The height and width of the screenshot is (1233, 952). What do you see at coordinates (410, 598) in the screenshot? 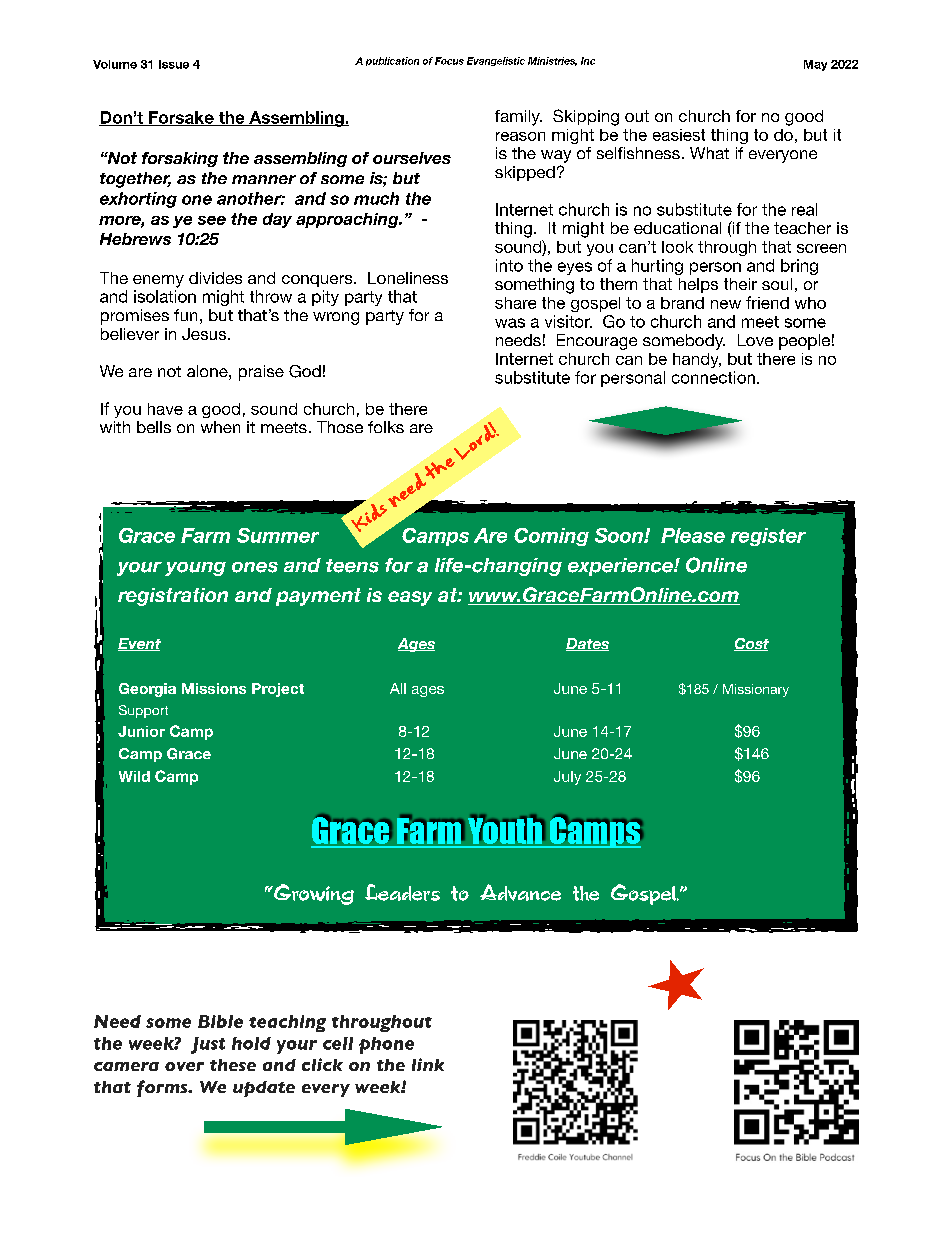
I see `easy` at bounding box center [410, 598].
